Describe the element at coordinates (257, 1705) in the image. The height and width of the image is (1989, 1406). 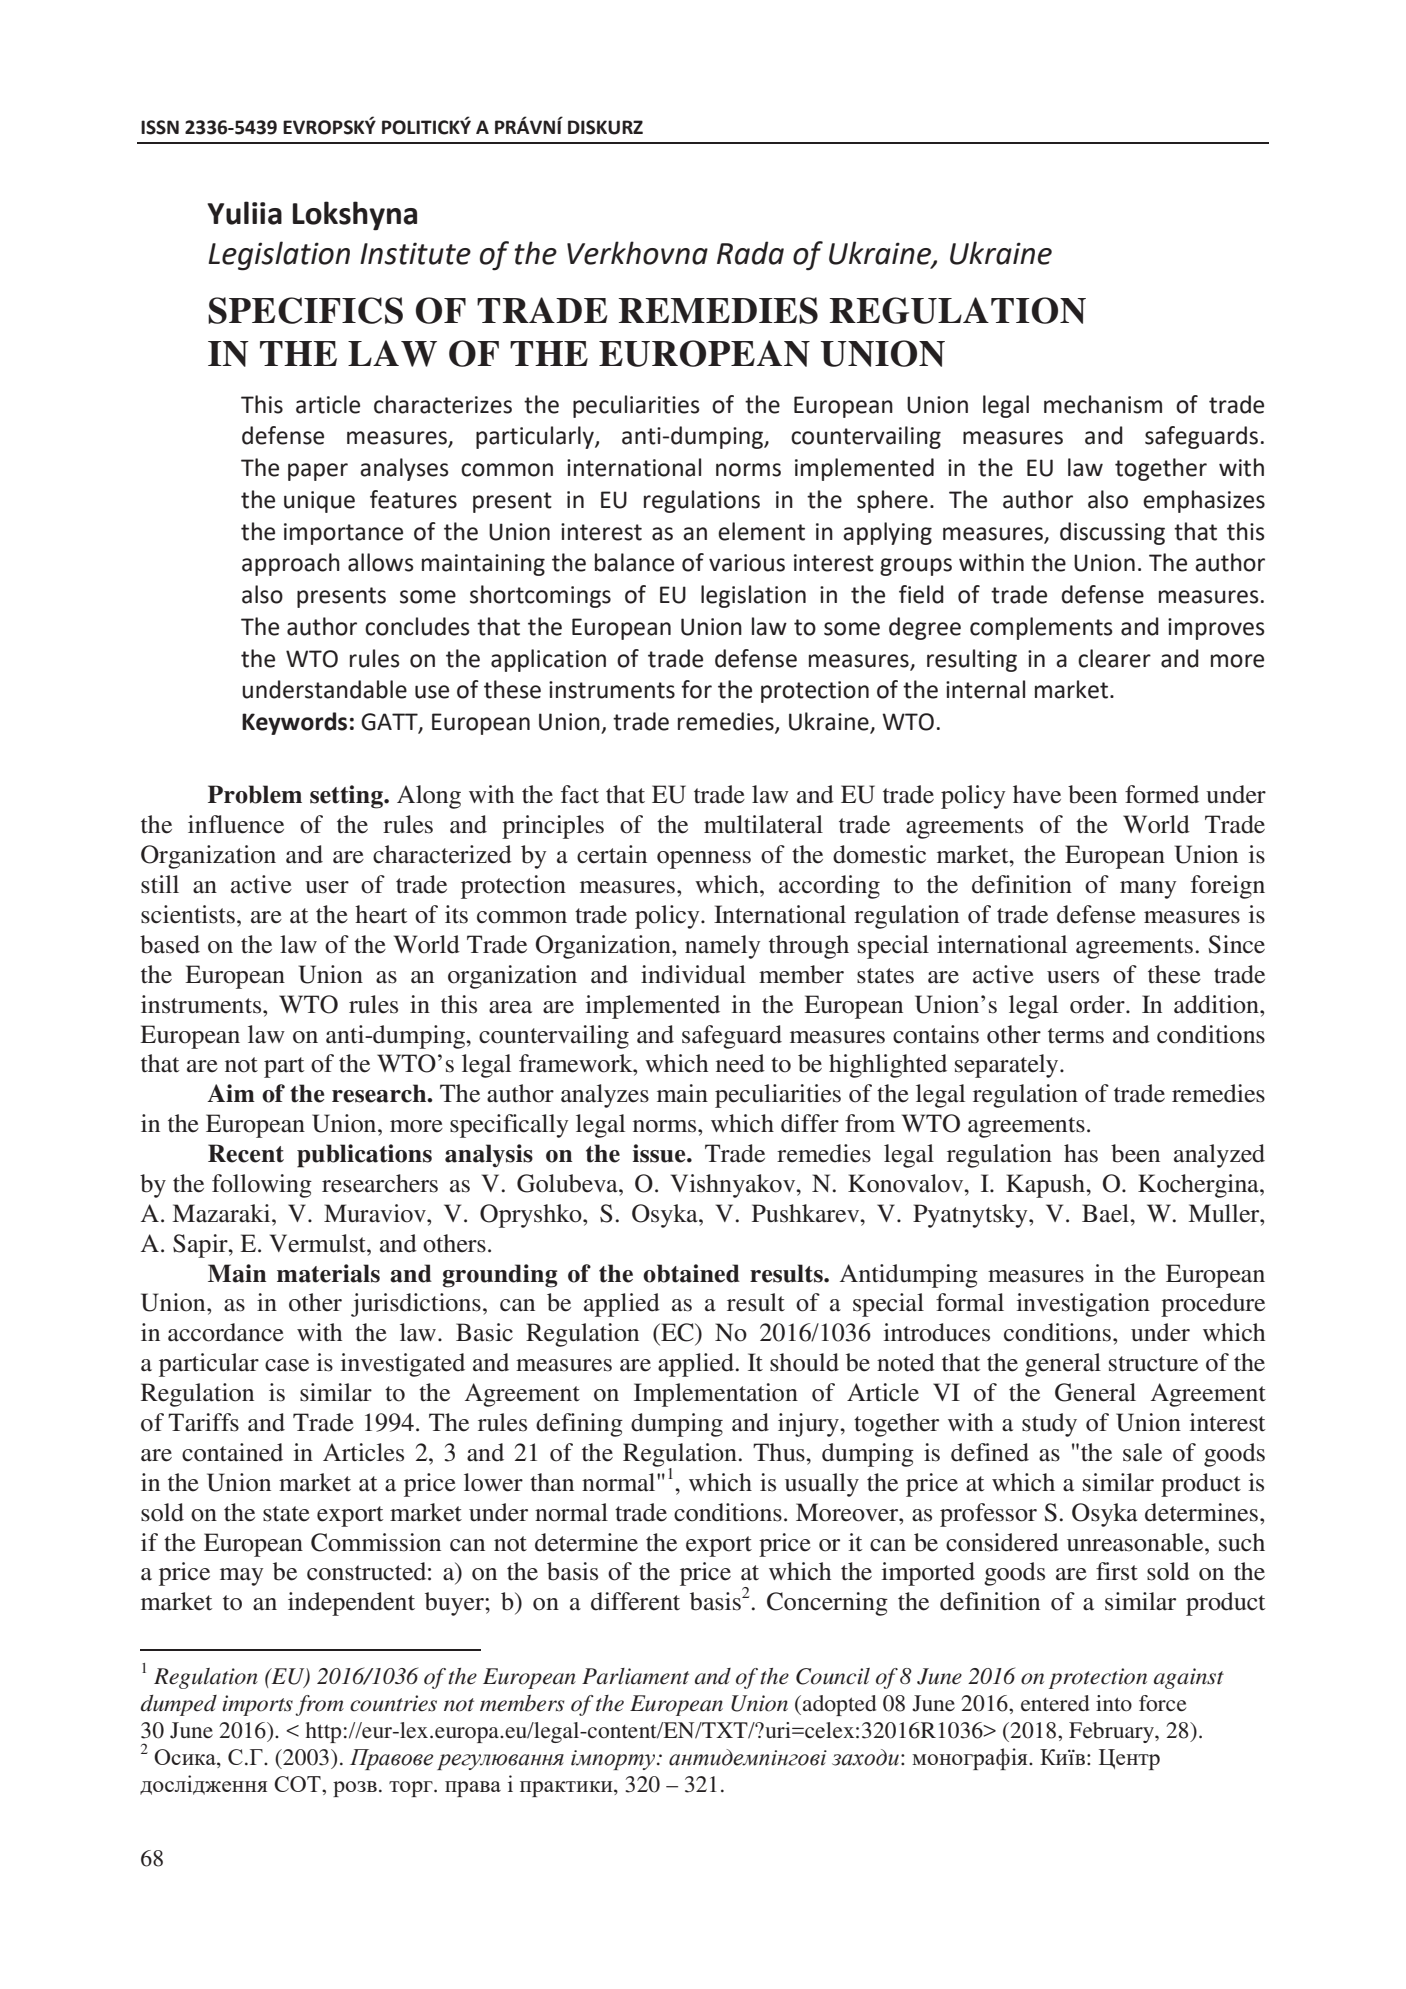
I see `imports` at that location.
